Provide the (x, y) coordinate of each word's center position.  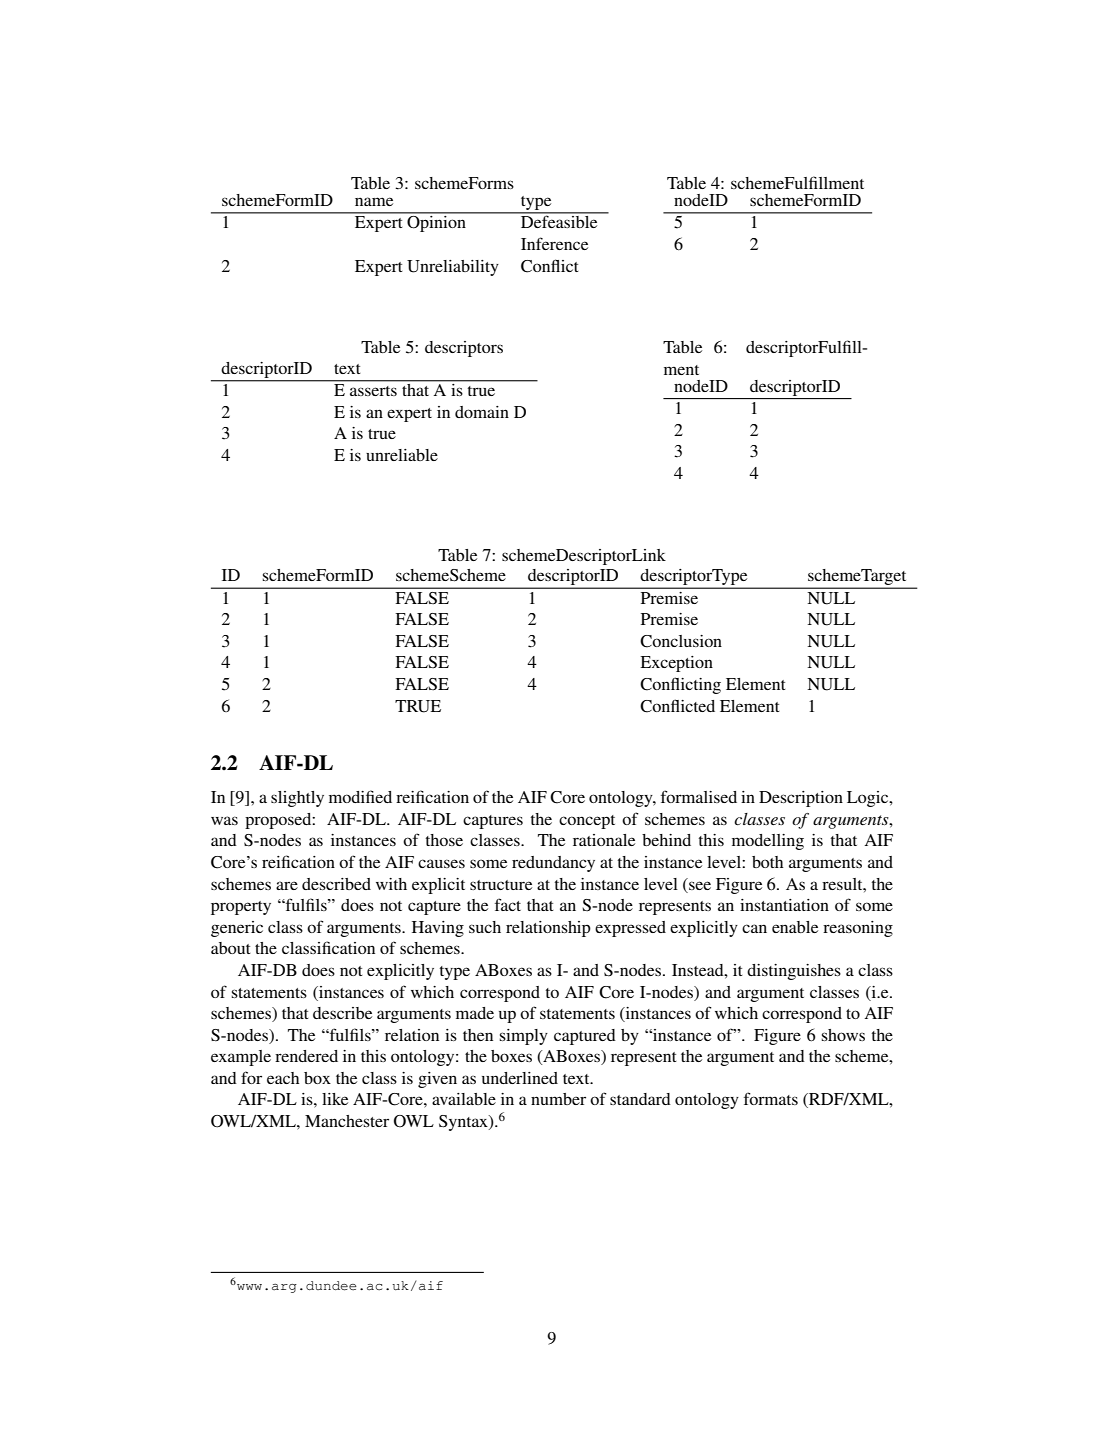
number (558, 1099)
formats (771, 1098)
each (283, 1078)
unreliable (402, 455)
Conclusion (681, 641)
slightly (297, 799)
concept (587, 822)
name (374, 201)
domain (482, 412)
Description (801, 799)
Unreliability (453, 268)
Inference (554, 243)
